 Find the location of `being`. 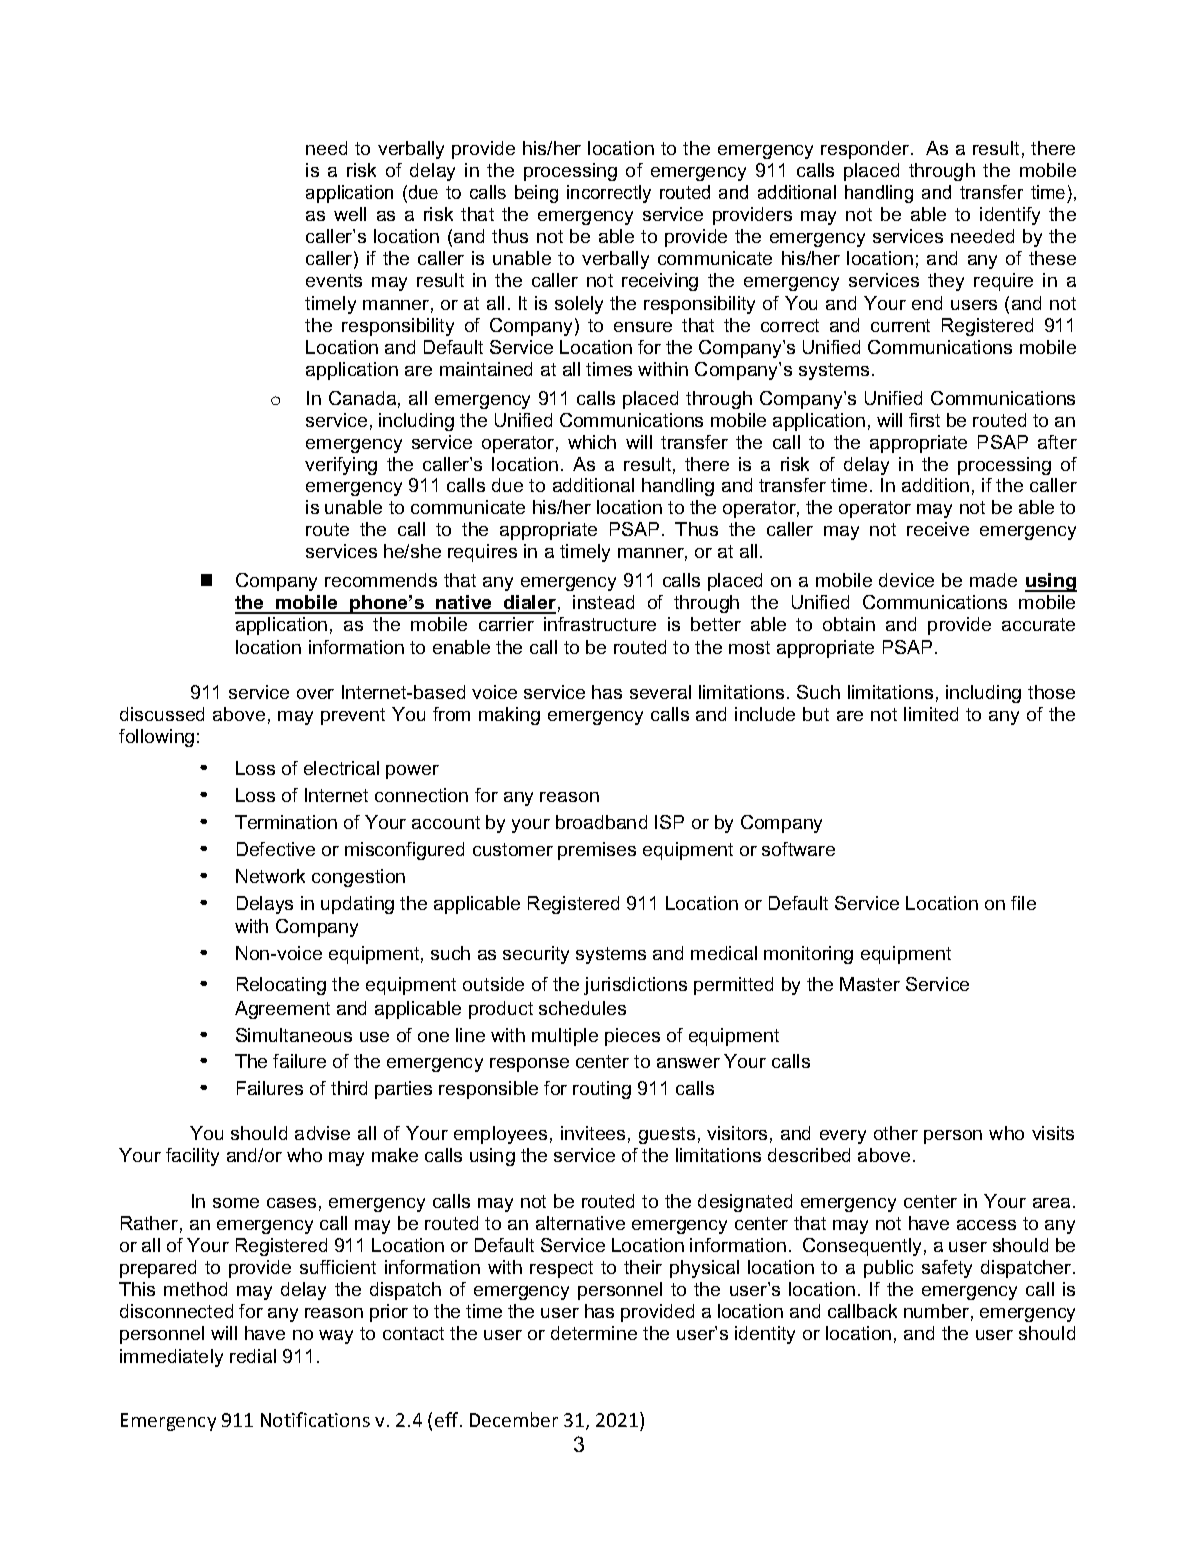

being is located at coordinates (536, 194).
